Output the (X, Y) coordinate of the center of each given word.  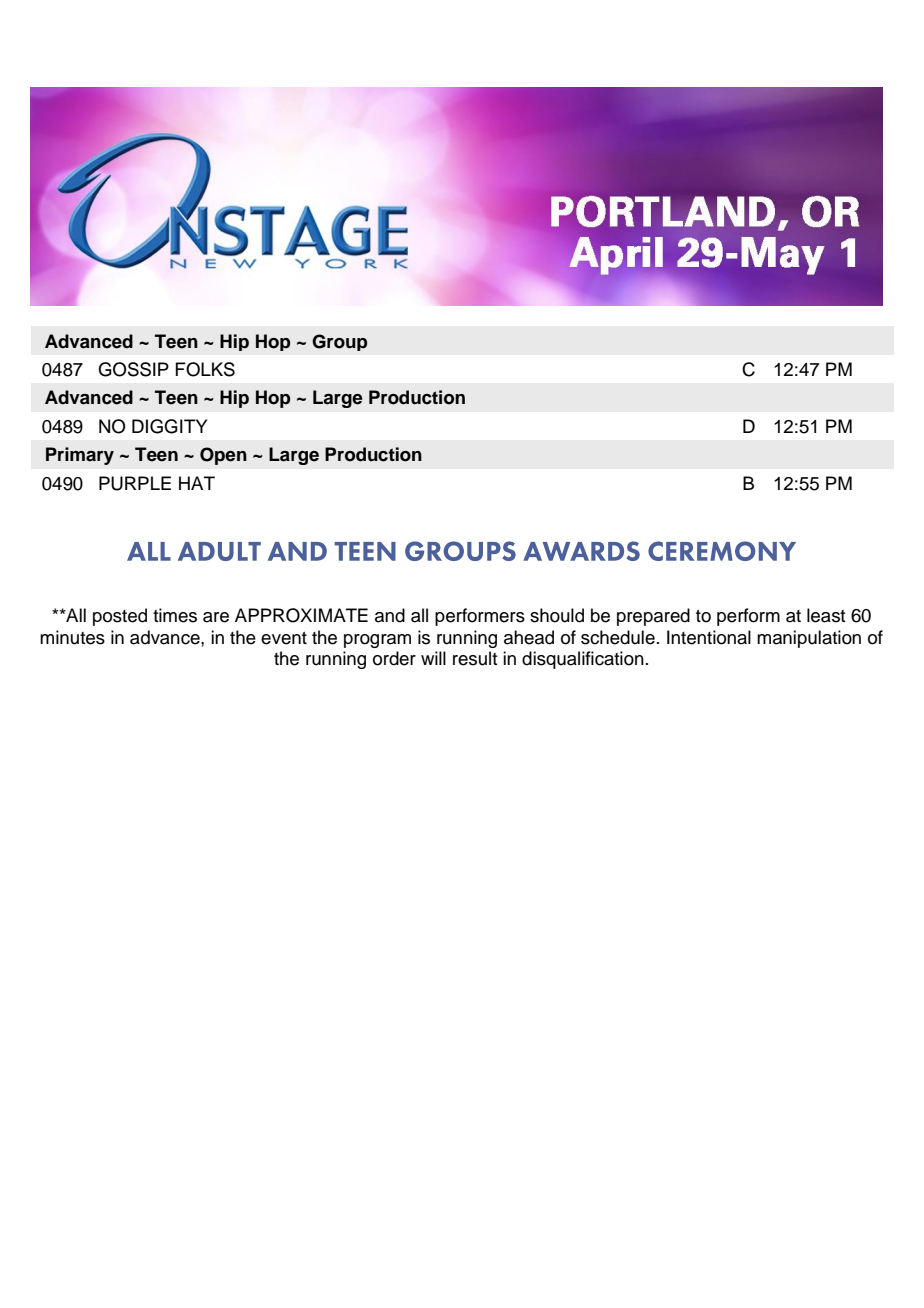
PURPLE (135, 483)
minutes (72, 637)
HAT (197, 483)
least (826, 615)
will (433, 658)
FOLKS (205, 369)
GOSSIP (133, 369)
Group (339, 342)
